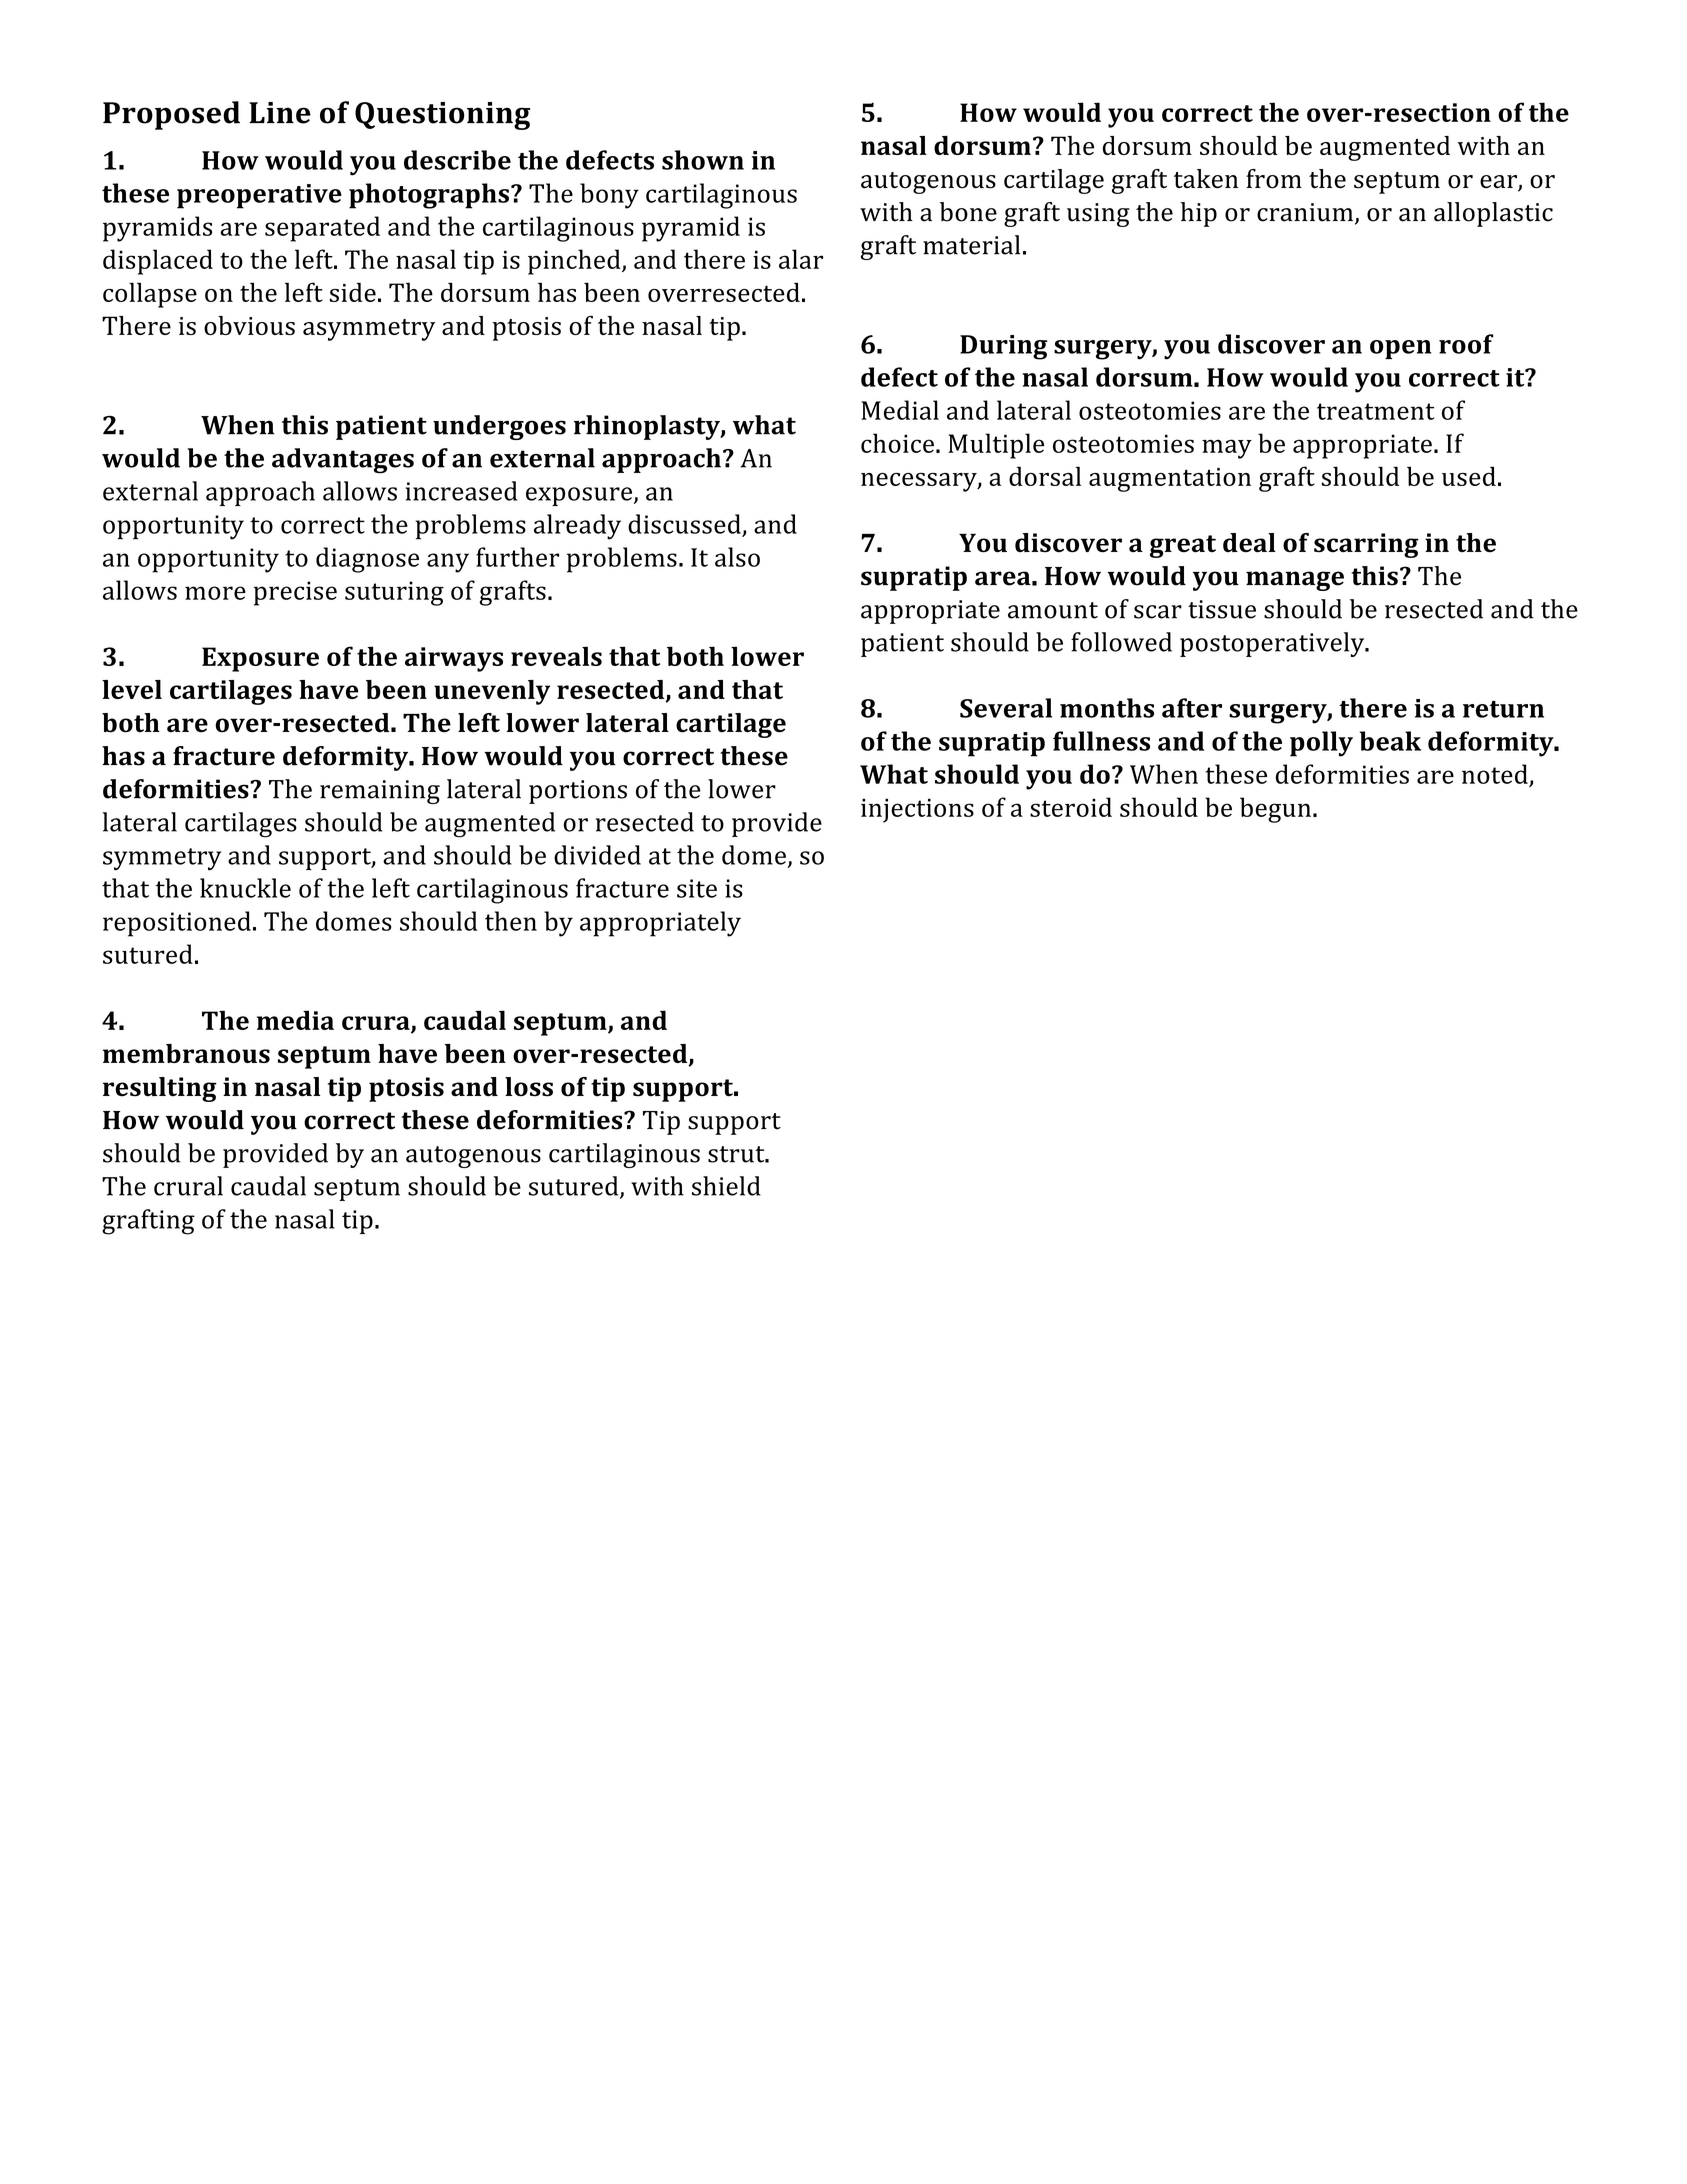 The width and height of the document is (1687, 2184). I want to click on Several, so click(1006, 708).
